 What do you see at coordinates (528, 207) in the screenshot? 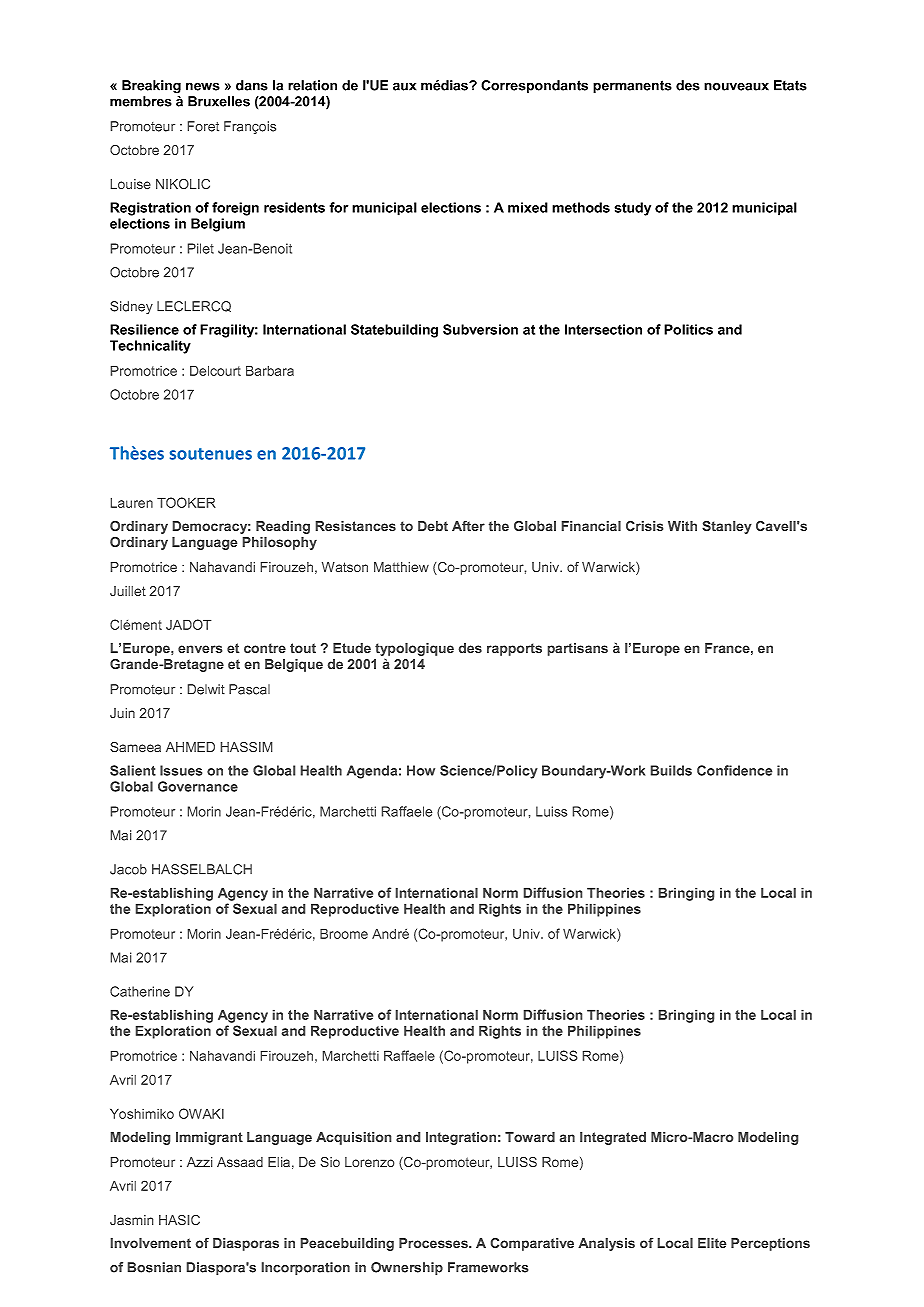
I see `mixed` at bounding box center [528, 207].
